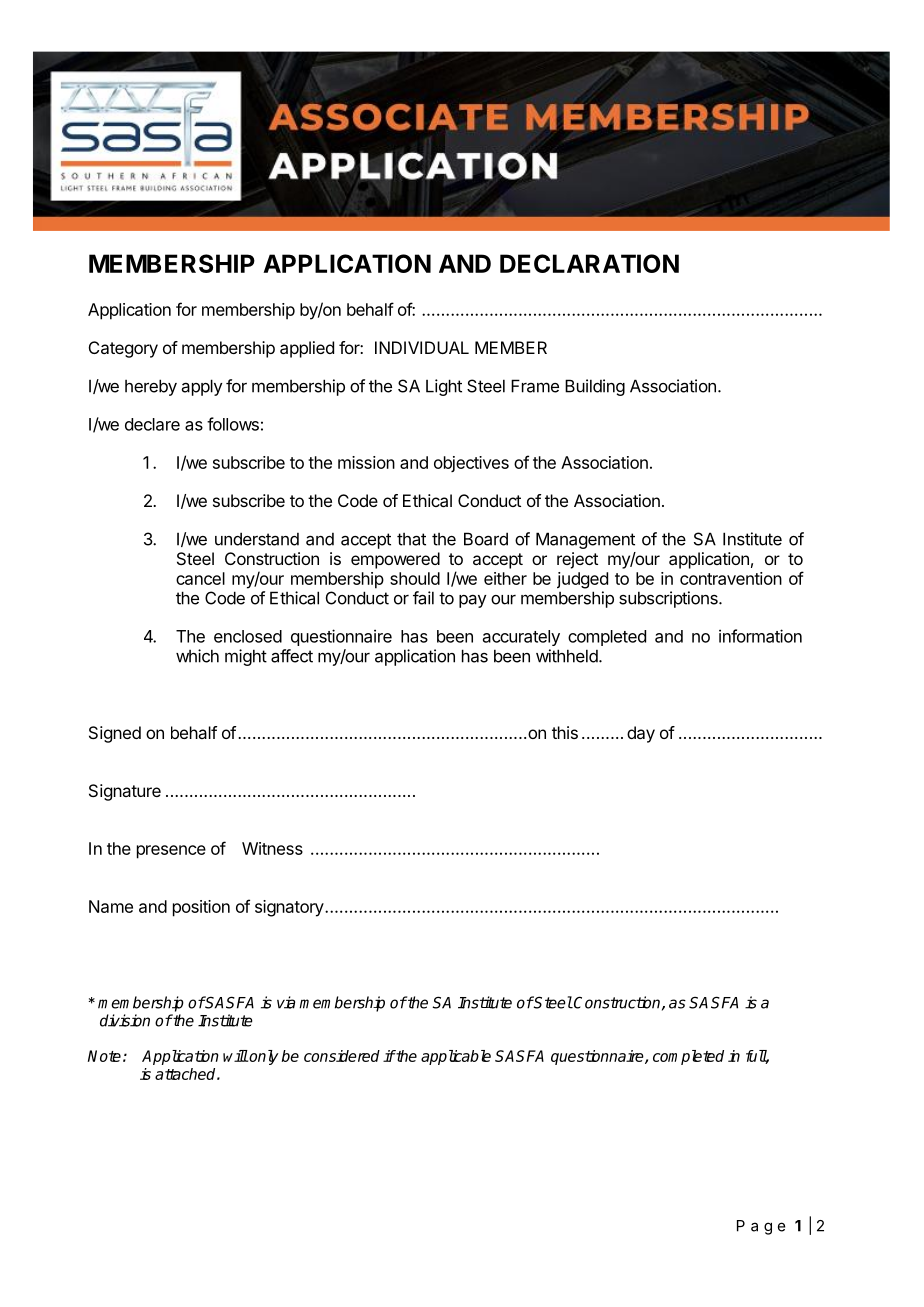 This screenshot has height=1307, width=924. I want to click on information, so click(760, 636).
